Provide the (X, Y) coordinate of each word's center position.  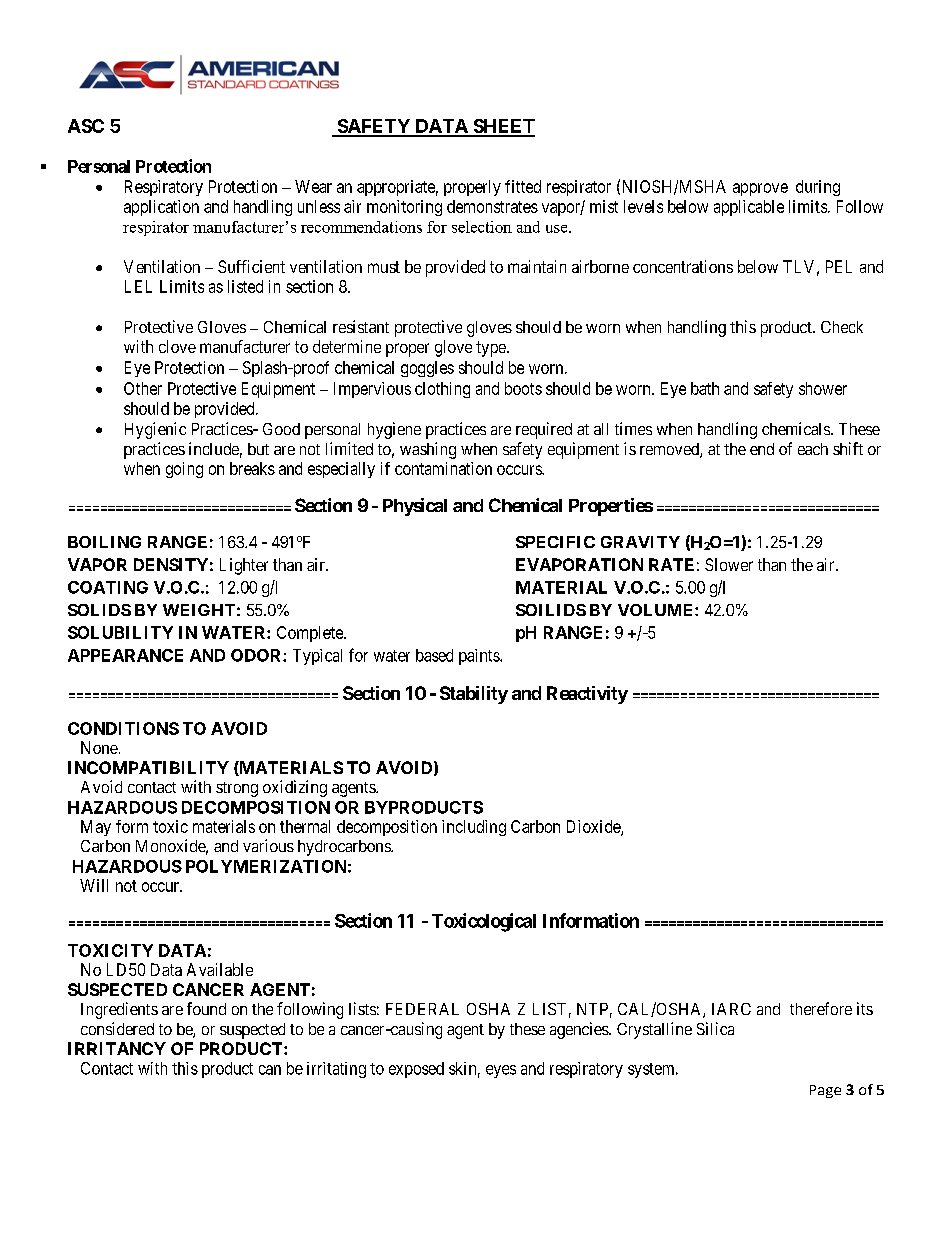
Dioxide (594, 827)
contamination (443, 468)
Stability (474, 695)
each (813, 449)
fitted (523, 186)
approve (760, 189)
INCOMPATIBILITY (148, 767)
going (184, 470)
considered (117, 1028)
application (161, 208)
